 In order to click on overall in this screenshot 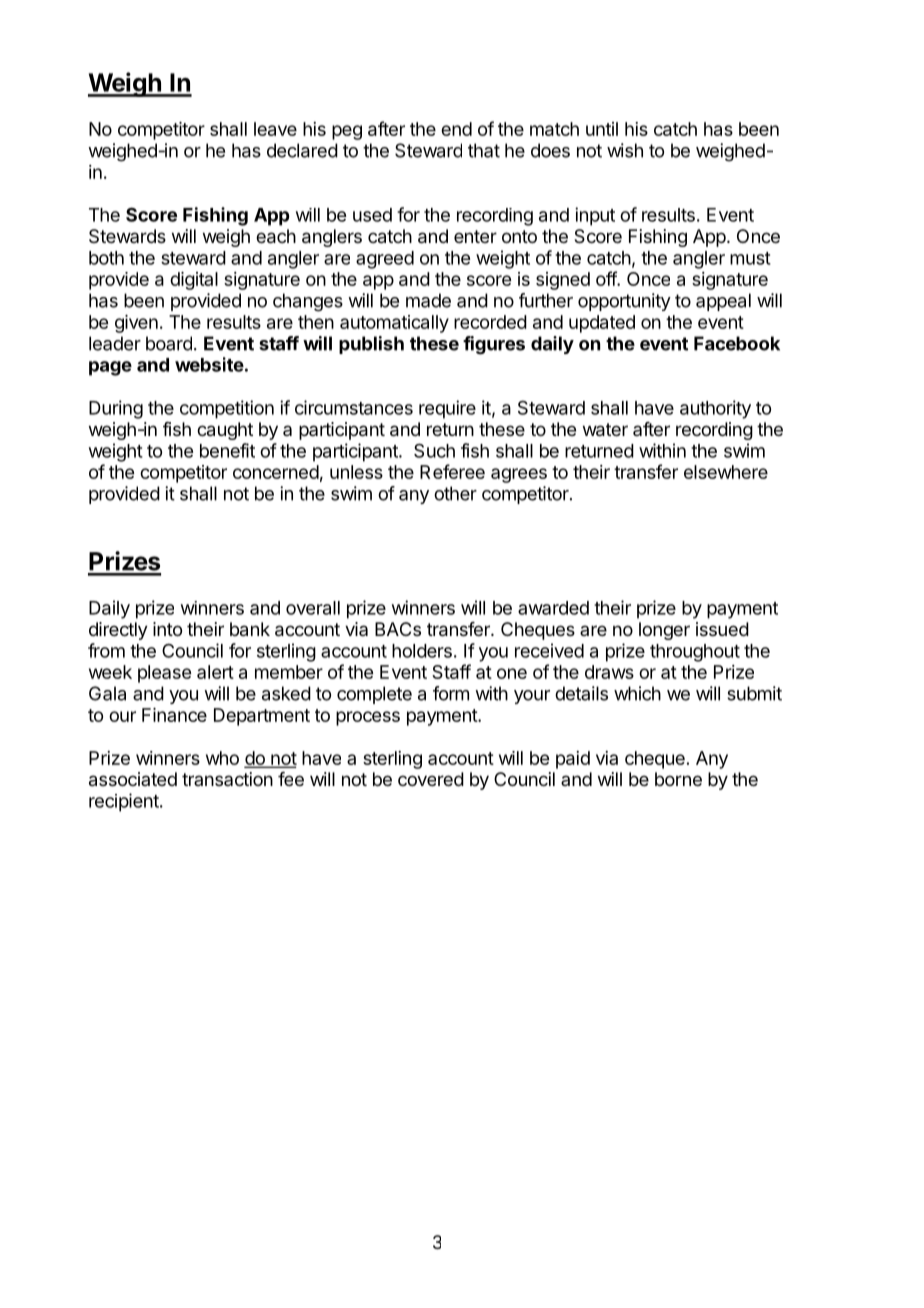, I will do `click(313, 608)`.
